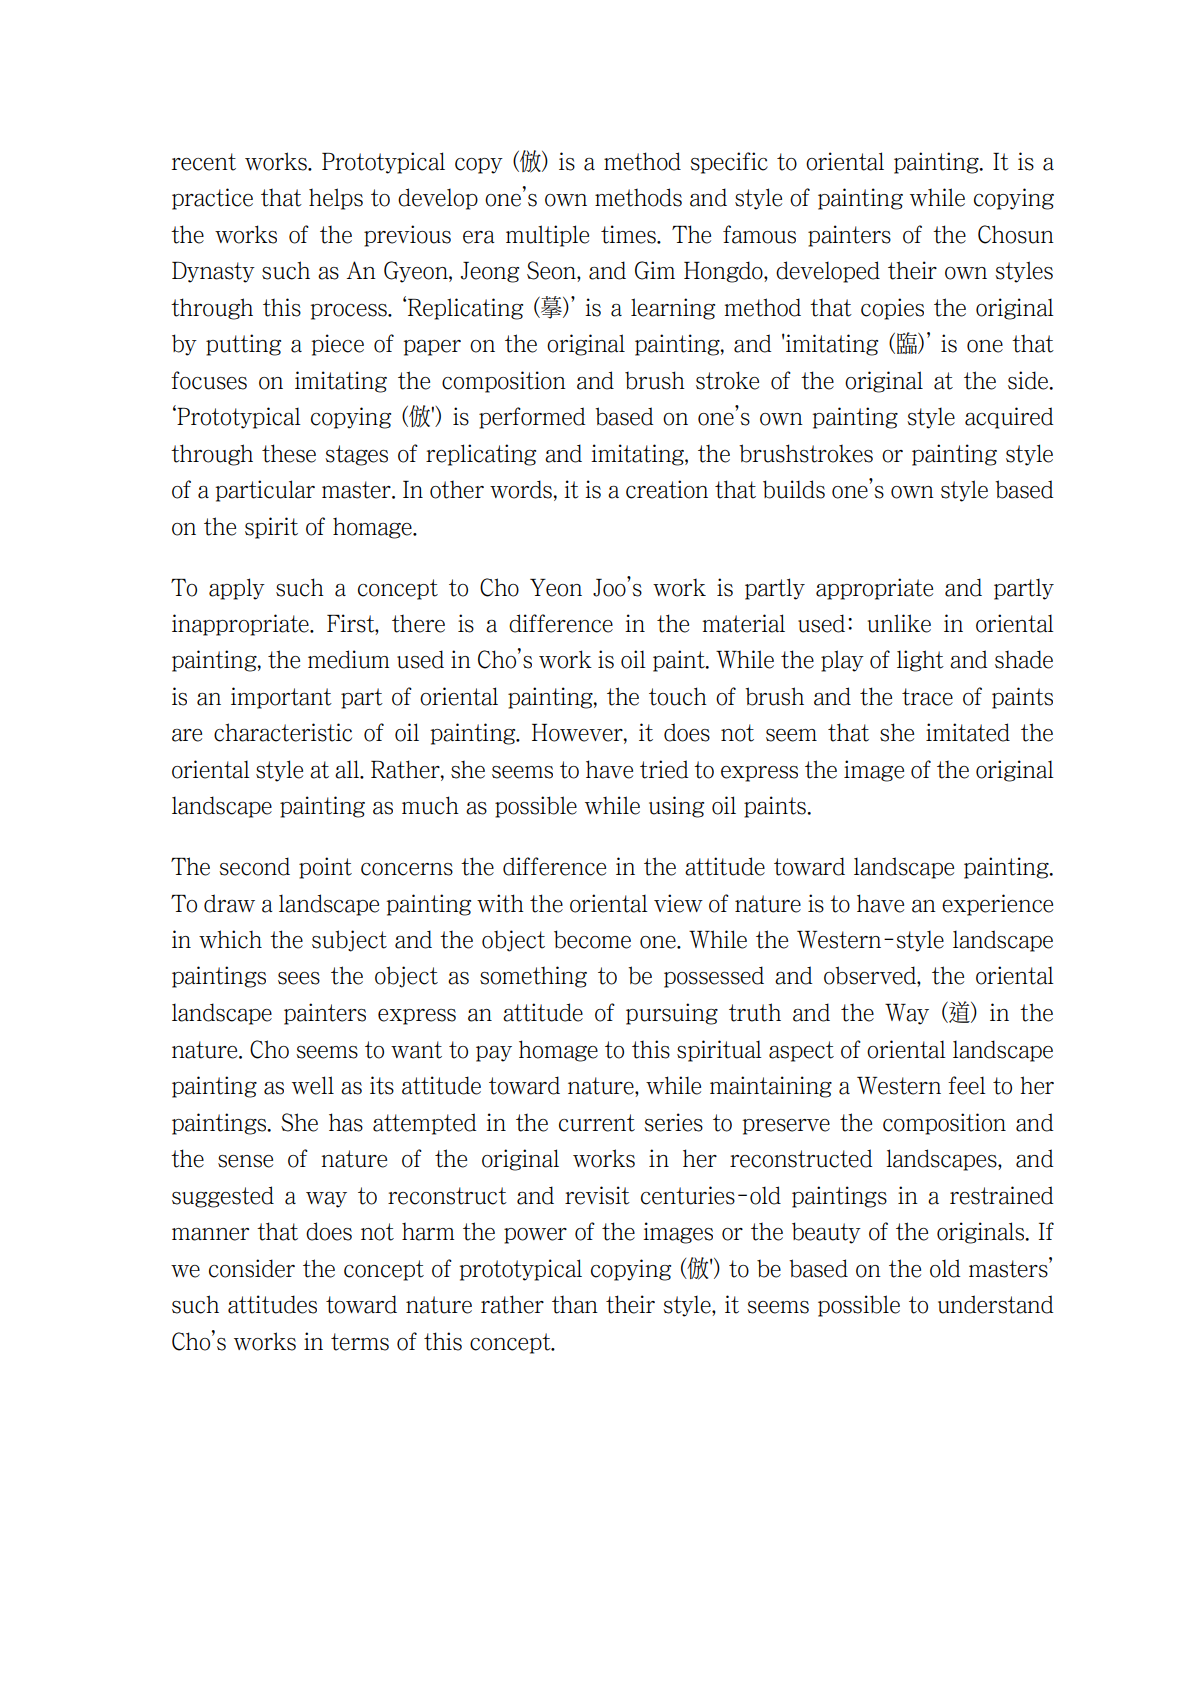  I want to click on copies, so click(892, 309).
